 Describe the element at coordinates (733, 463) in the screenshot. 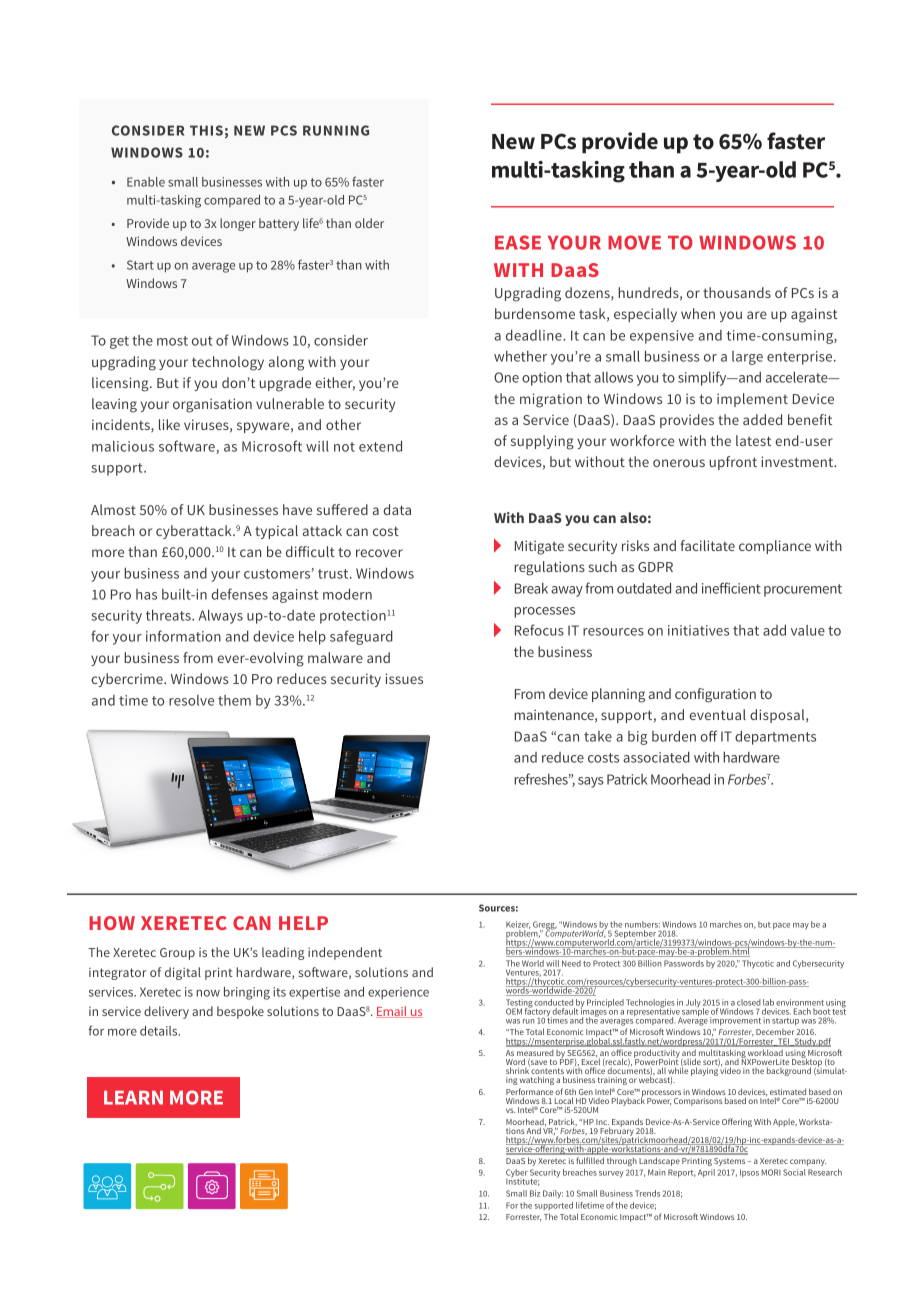

I see `upfront` at that location.
